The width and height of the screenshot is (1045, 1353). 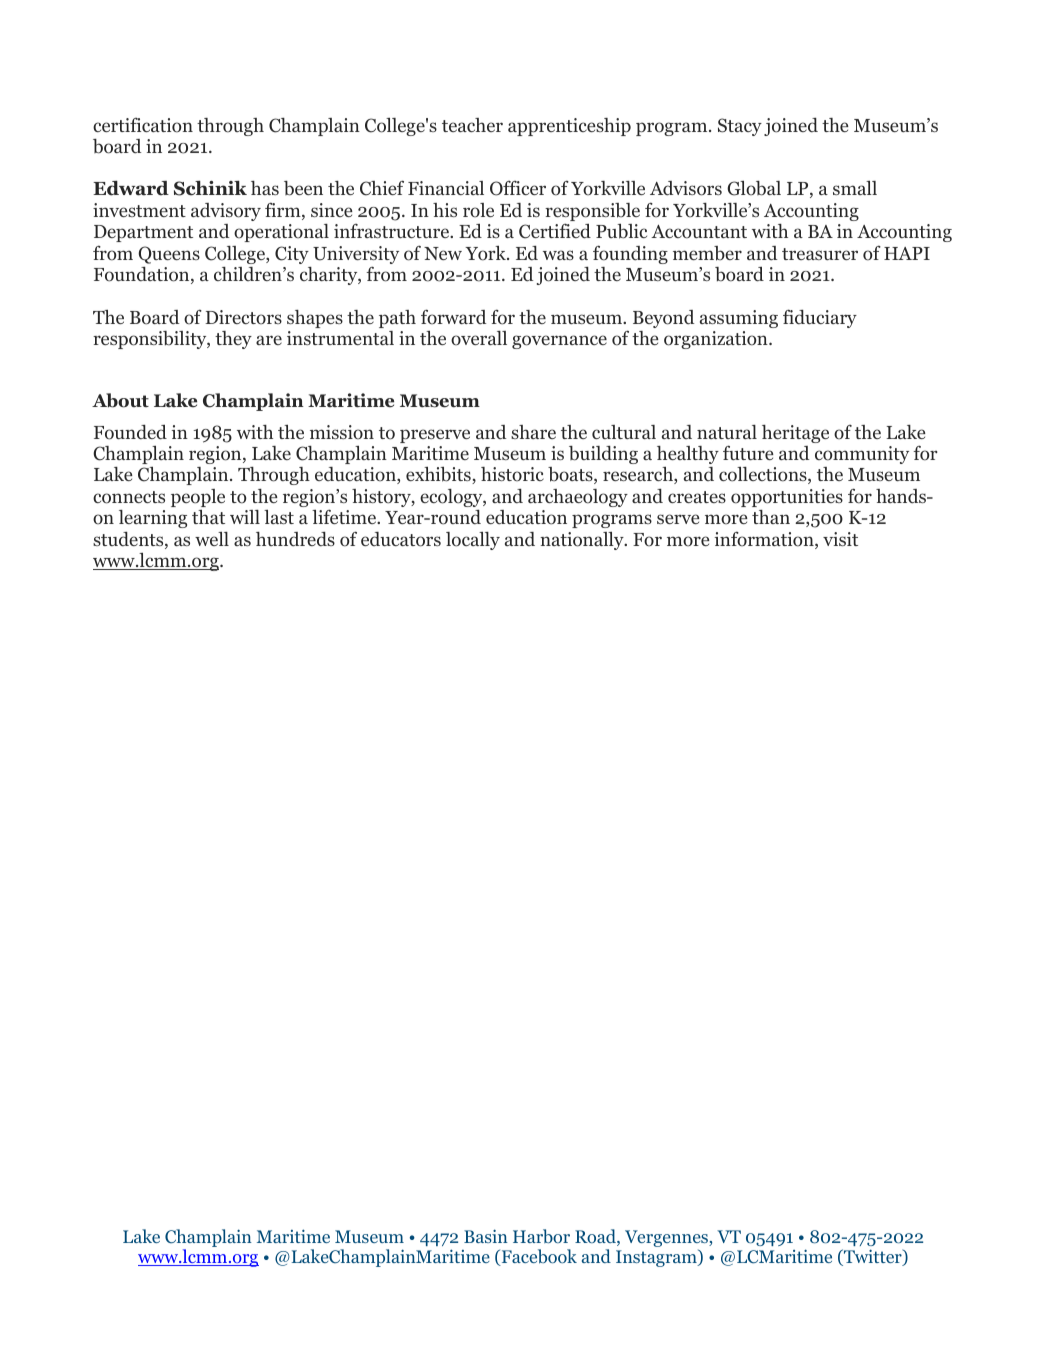 What do you see at coordinates (820, 318) in the screenshot?
I see `fiduciary` at bounding box center [820, 318].
